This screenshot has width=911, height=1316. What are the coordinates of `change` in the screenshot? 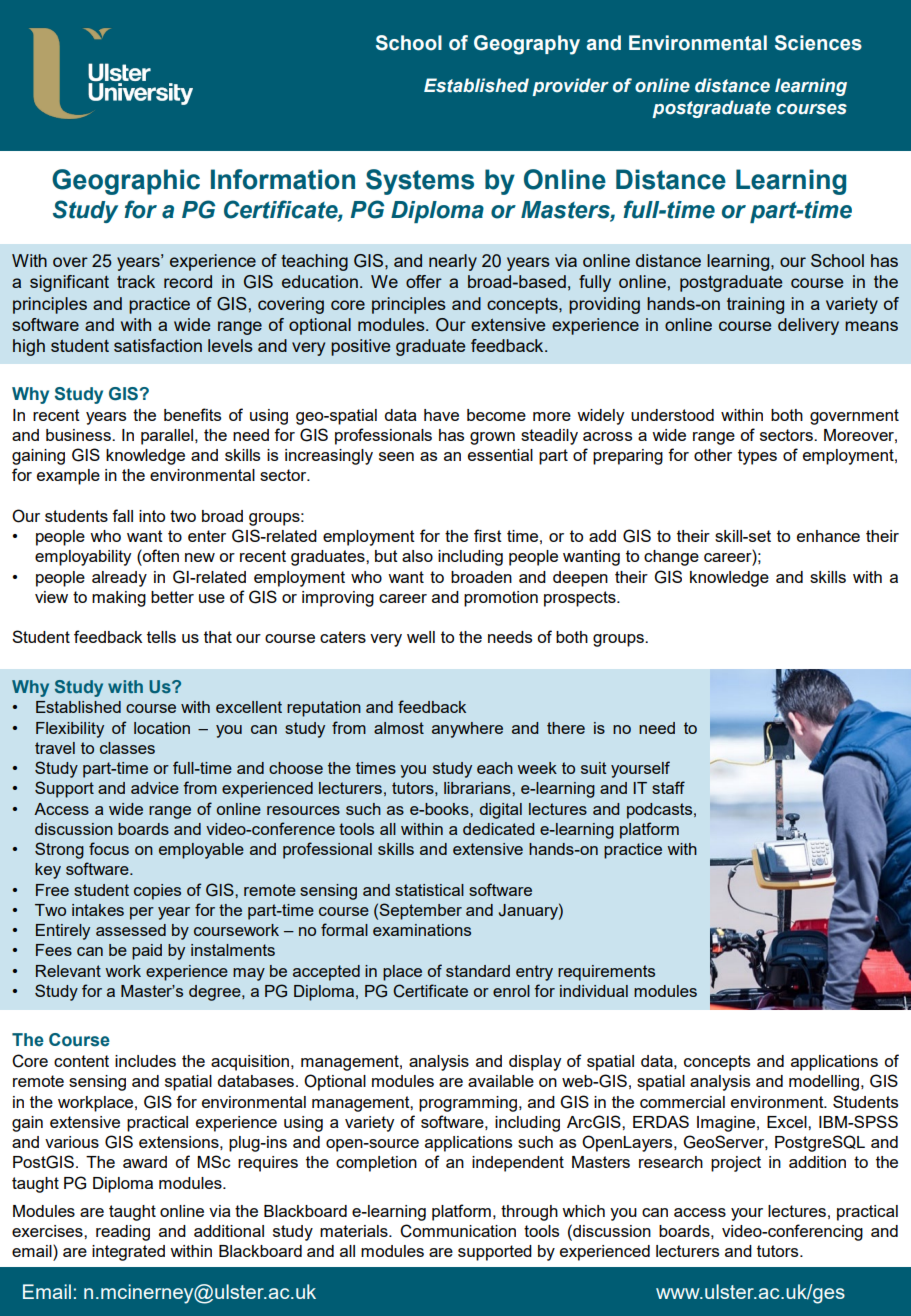 It's located at (671, 558).
